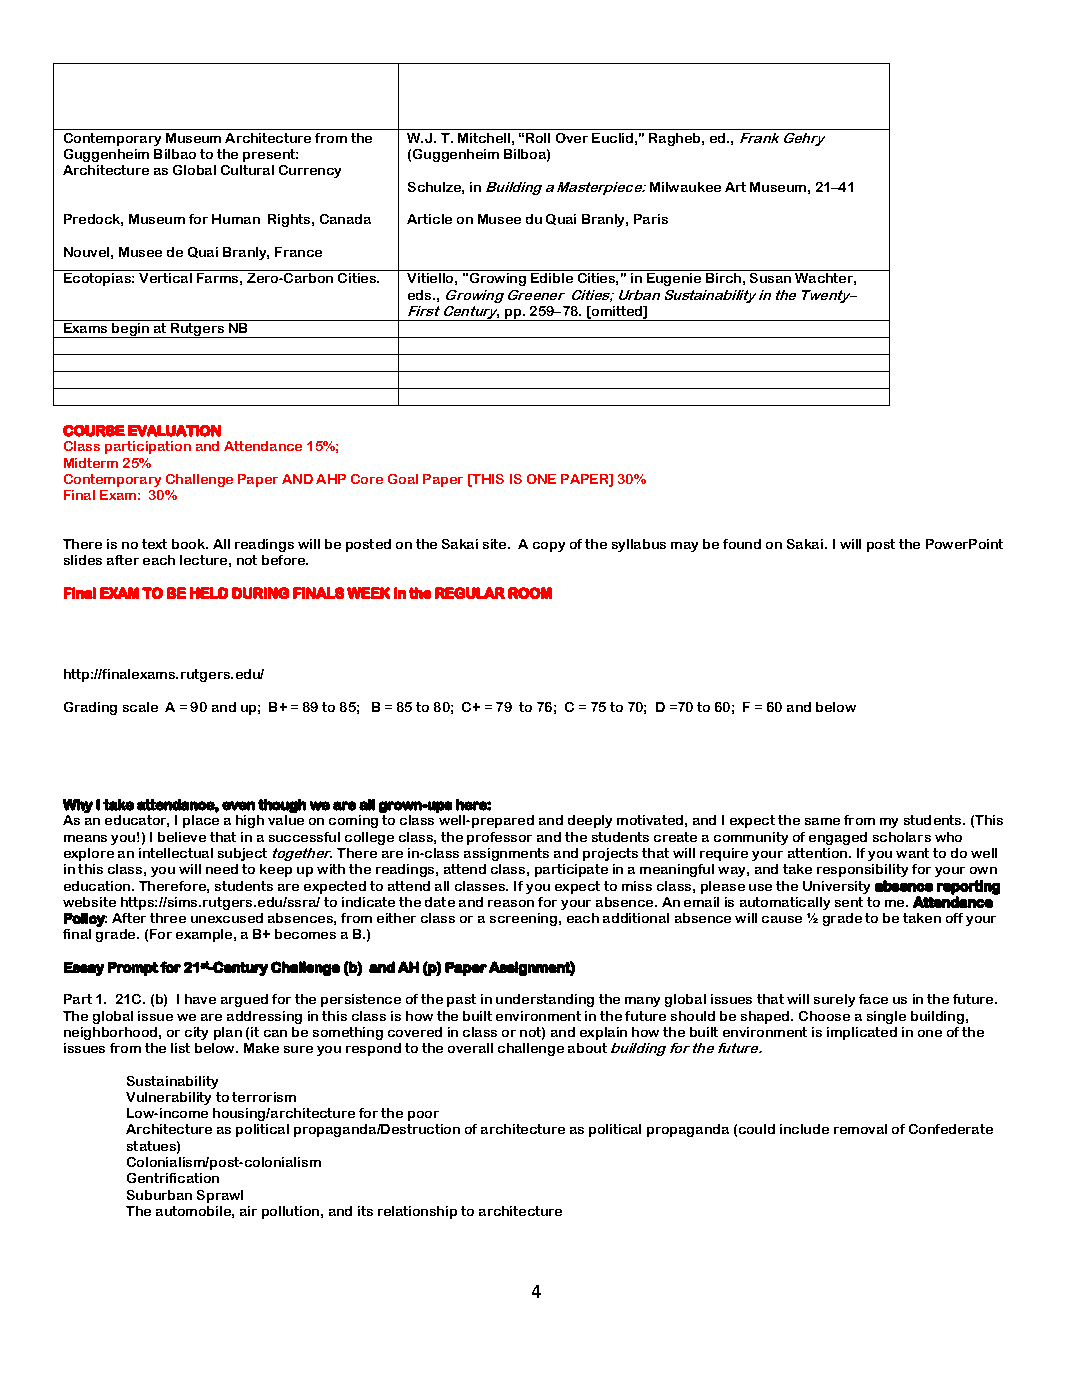 The width and height of the page is (1074, 1391). Describe the element at coordinates (247, 170) in the page. I see `Cultural` at that location.
